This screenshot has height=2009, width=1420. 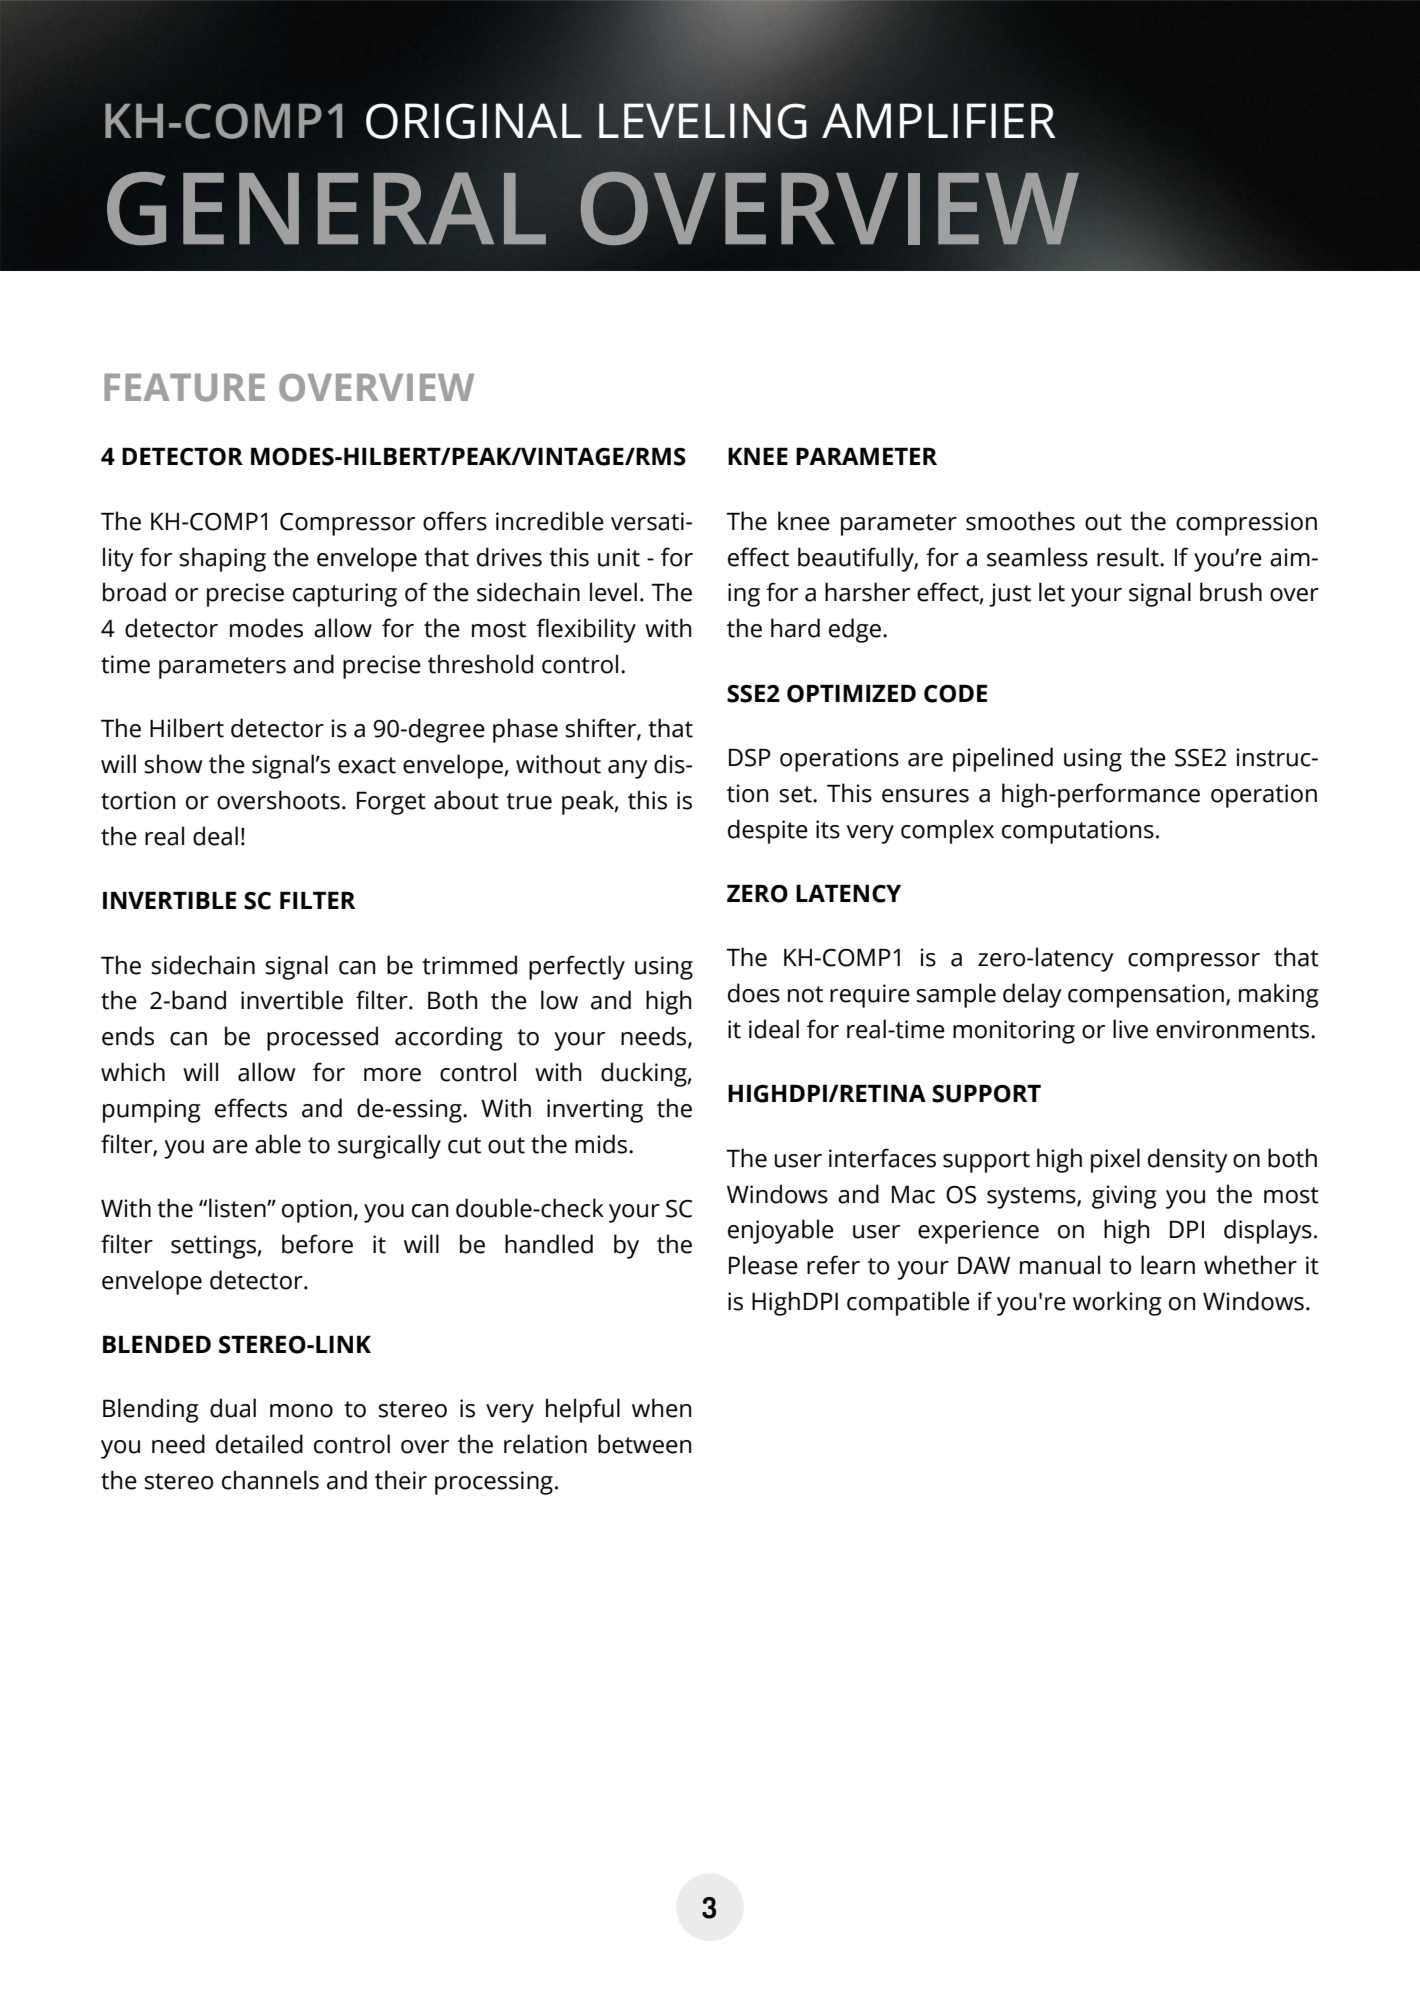 What do you see at coordinates (1052, 592) in the screenshot?
I see `let` at bounding box center [1052, 592].
